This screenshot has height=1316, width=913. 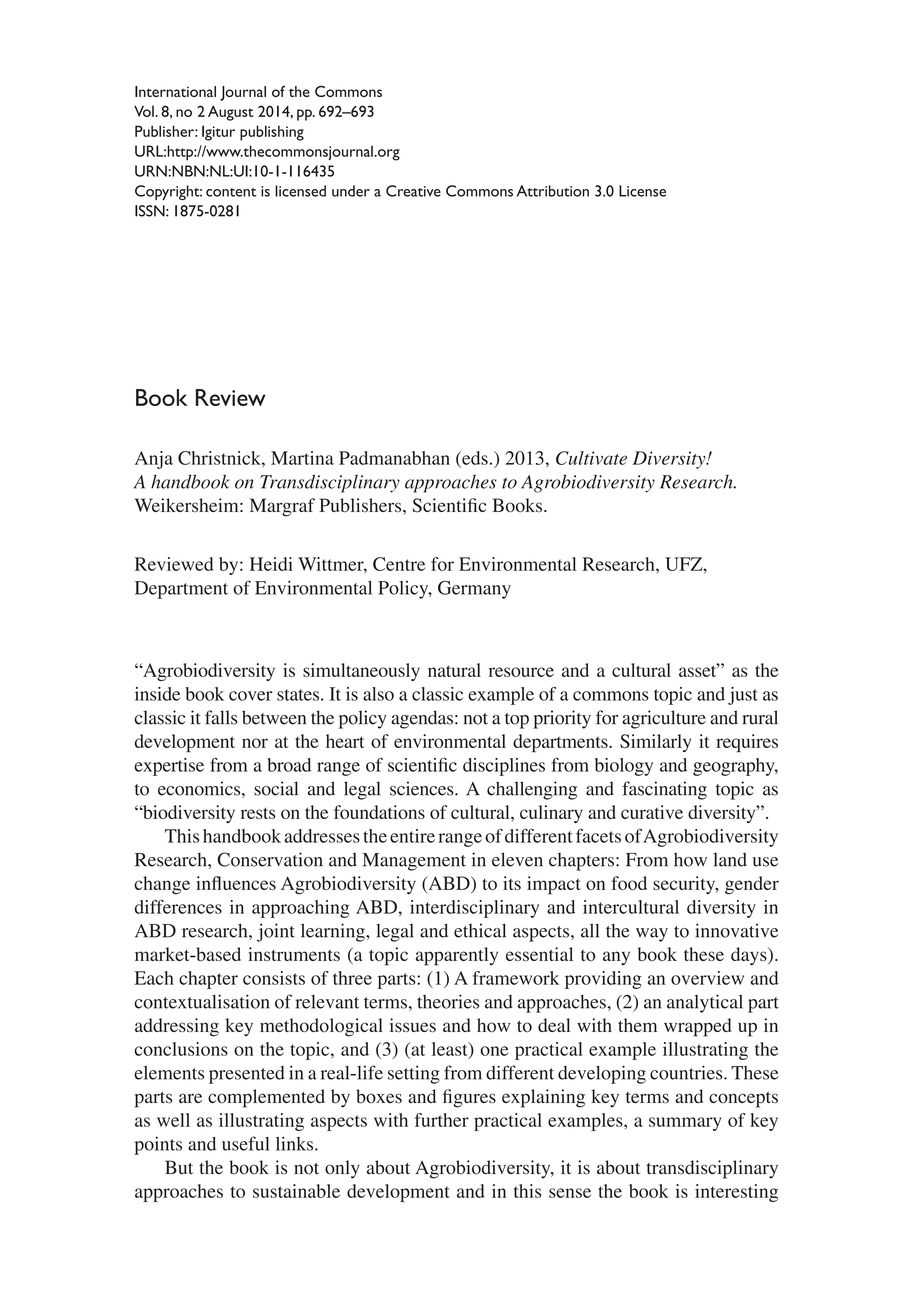 What do you see at coordinates (743, 696) in the screenshot?
I see `just` at bounding box center [743, 696].
